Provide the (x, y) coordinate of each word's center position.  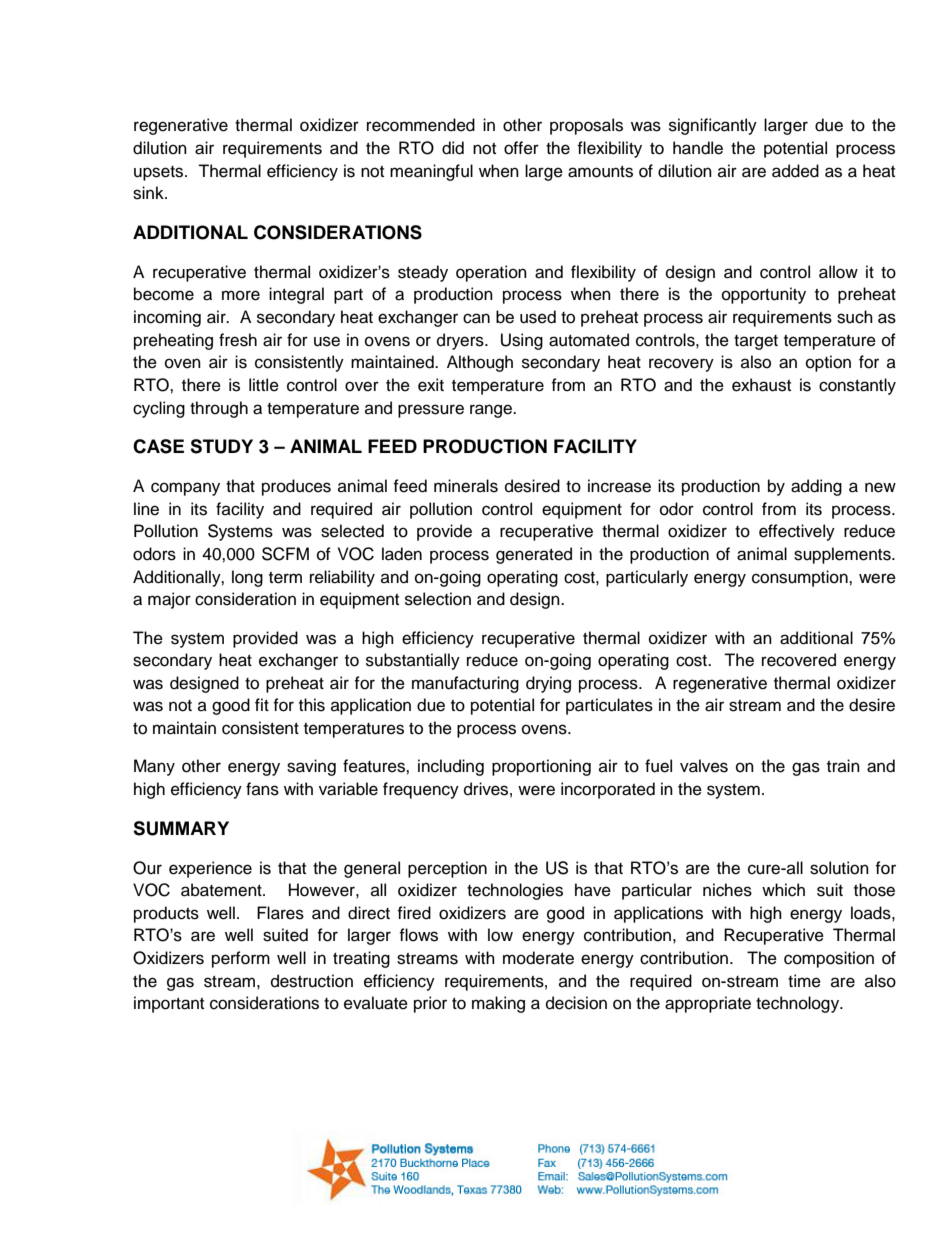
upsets (160, 173)
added (795, 171)
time (804, 981)
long (247, 578)
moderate (538, 958)
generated (534, 555)
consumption (801, 578)
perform (241, 959)
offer (521, 148)
